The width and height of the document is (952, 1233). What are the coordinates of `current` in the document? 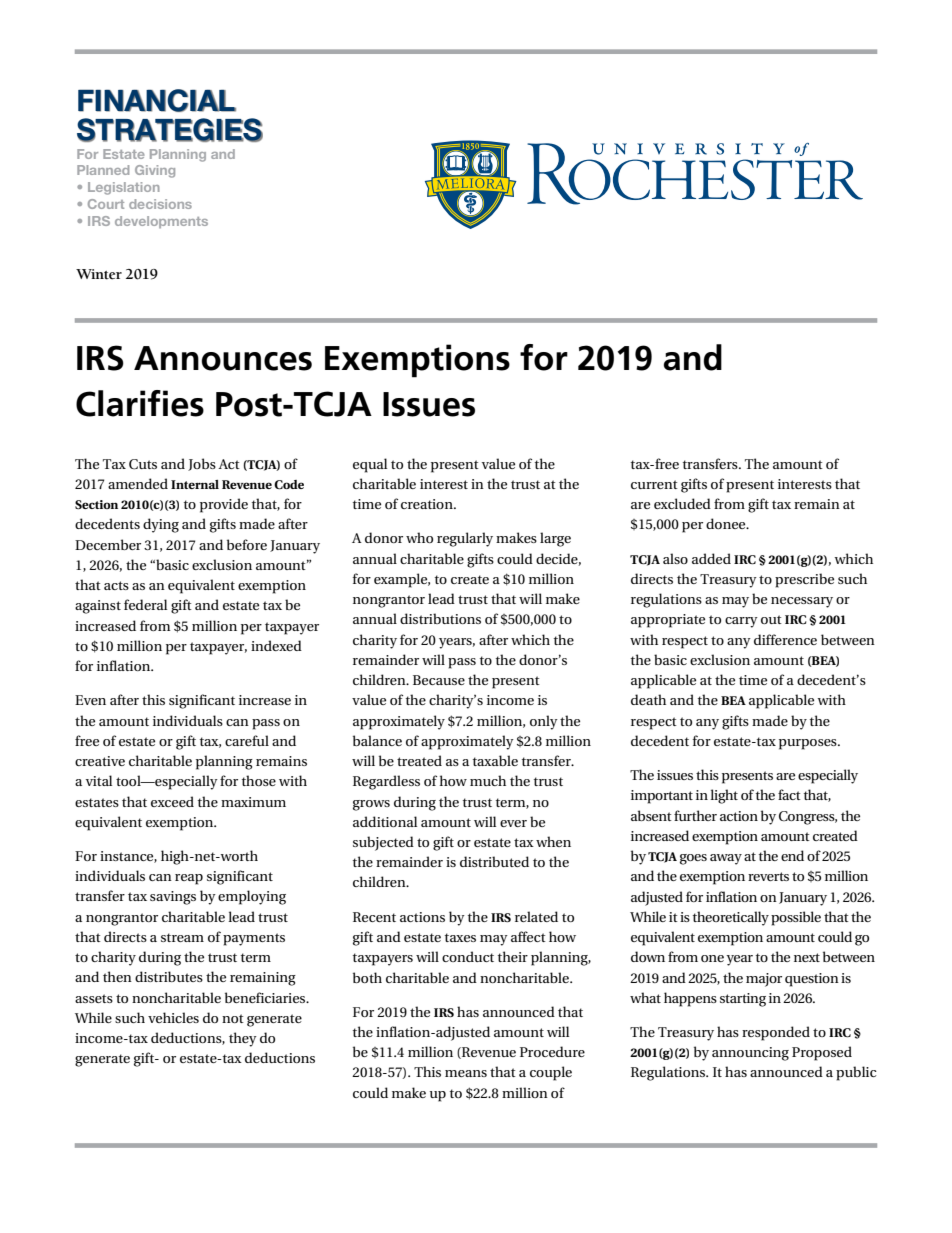 It's located at (654, 484).
